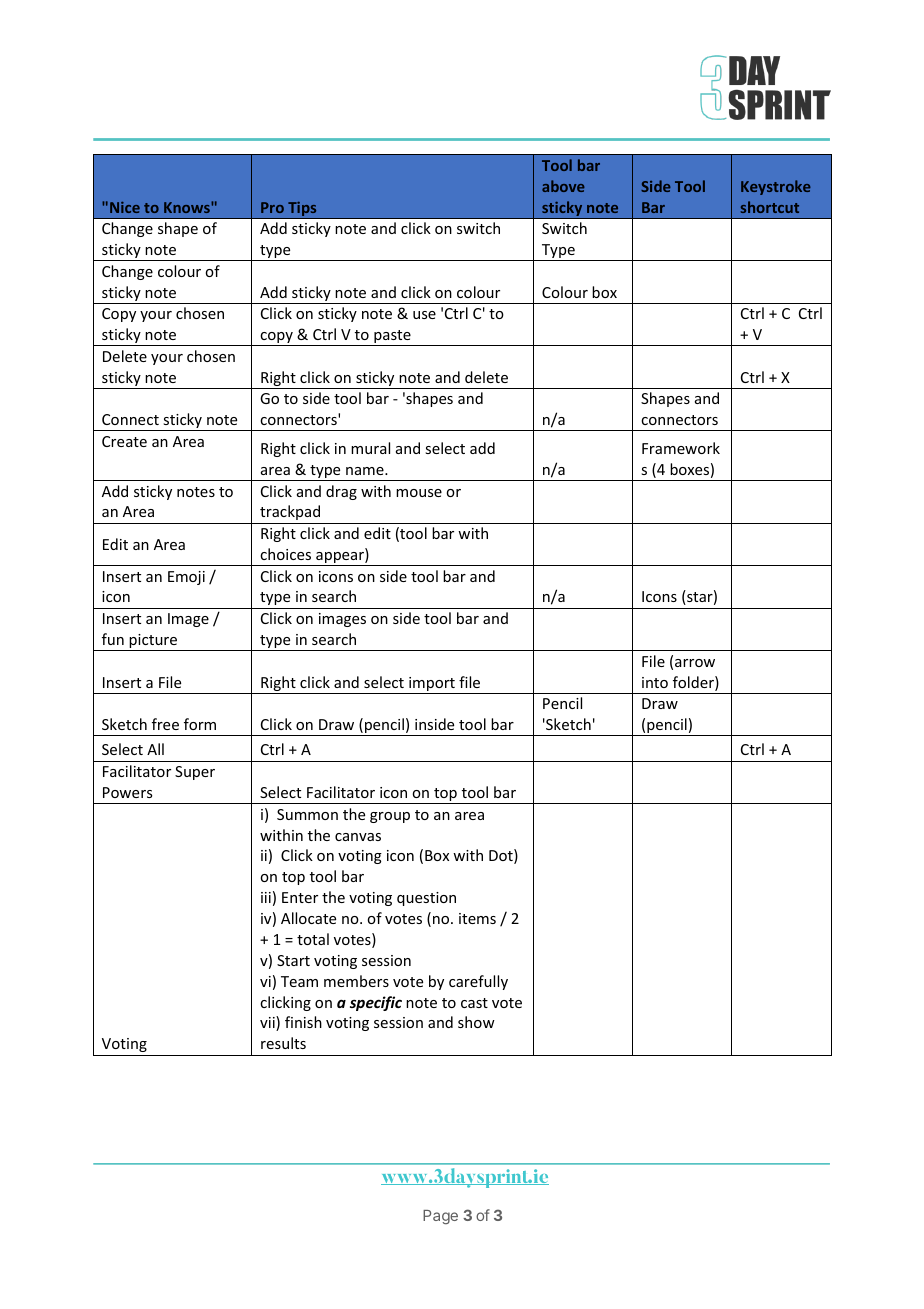 The height and width of the page is (1309, 924). Describe the element at coordinates (440, 1217) in the page. I see `Page` at that location.
